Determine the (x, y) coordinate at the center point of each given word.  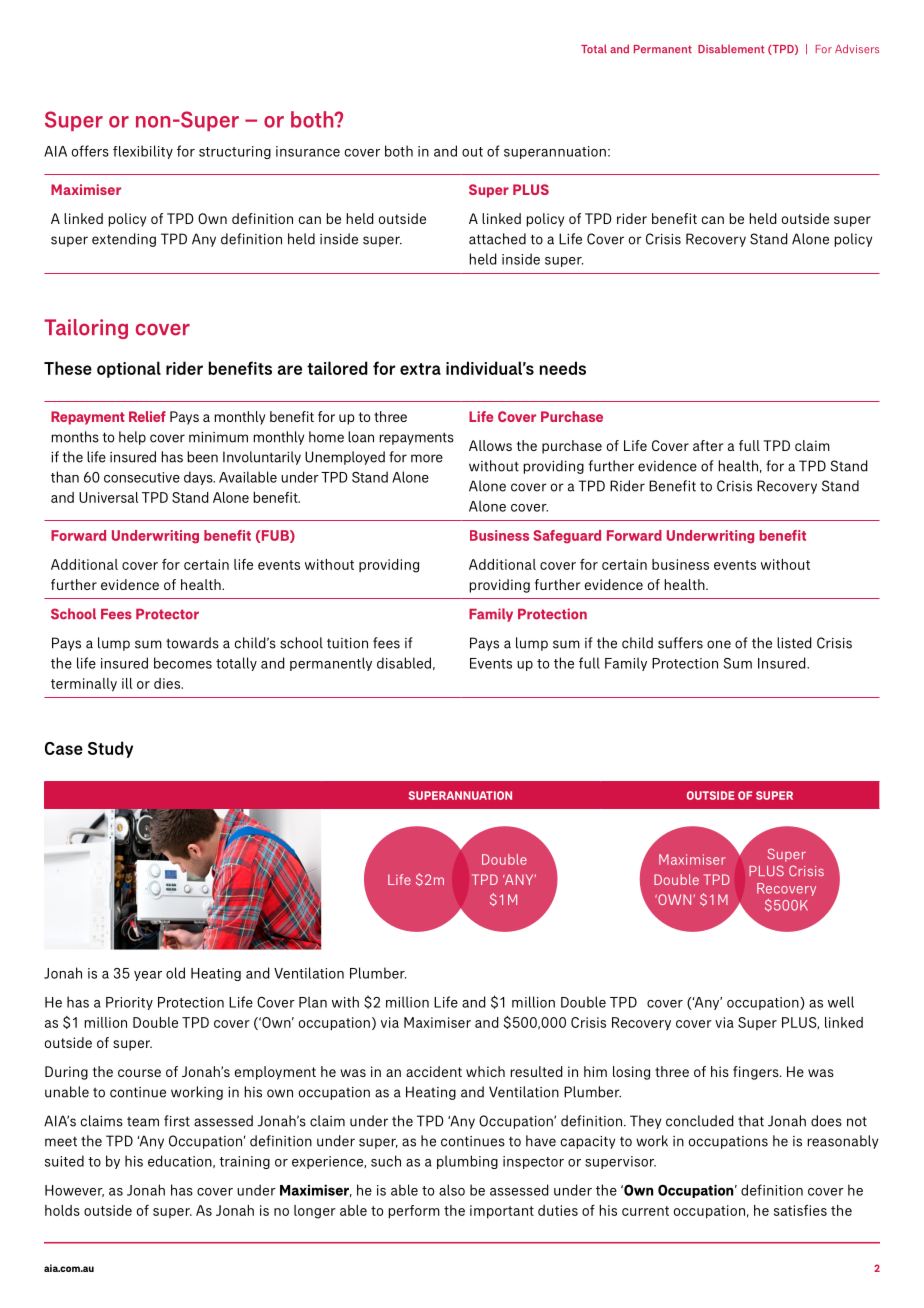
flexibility (143, 152)
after (708, 445)
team (143, 1122)
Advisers (857, 48)
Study (110, 749)
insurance (308, 151)
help (132, 438)
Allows (490, 445)
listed (794, 643)
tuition (347, 643)
